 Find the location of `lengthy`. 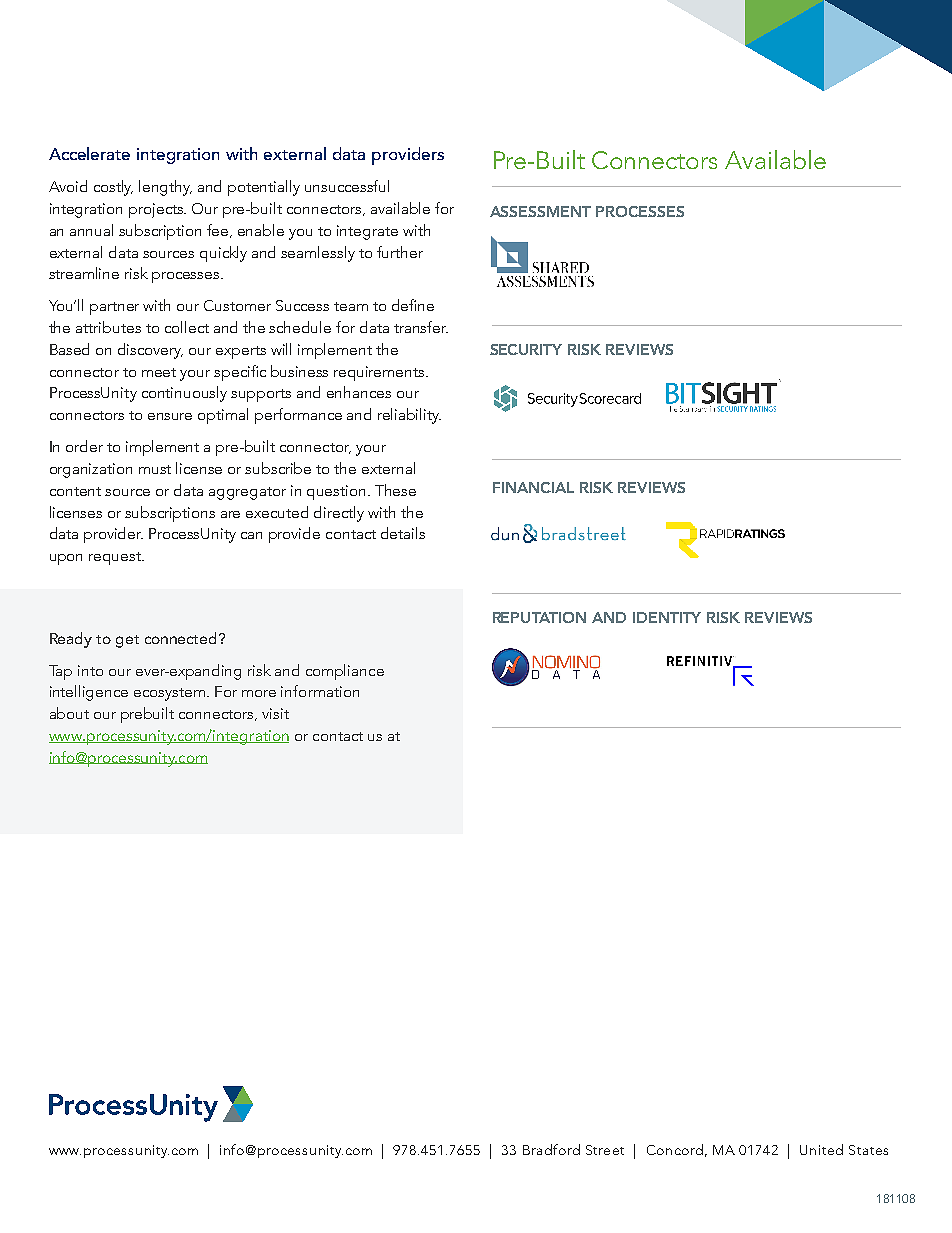

lengthy is located at coordinates (165, 188).
